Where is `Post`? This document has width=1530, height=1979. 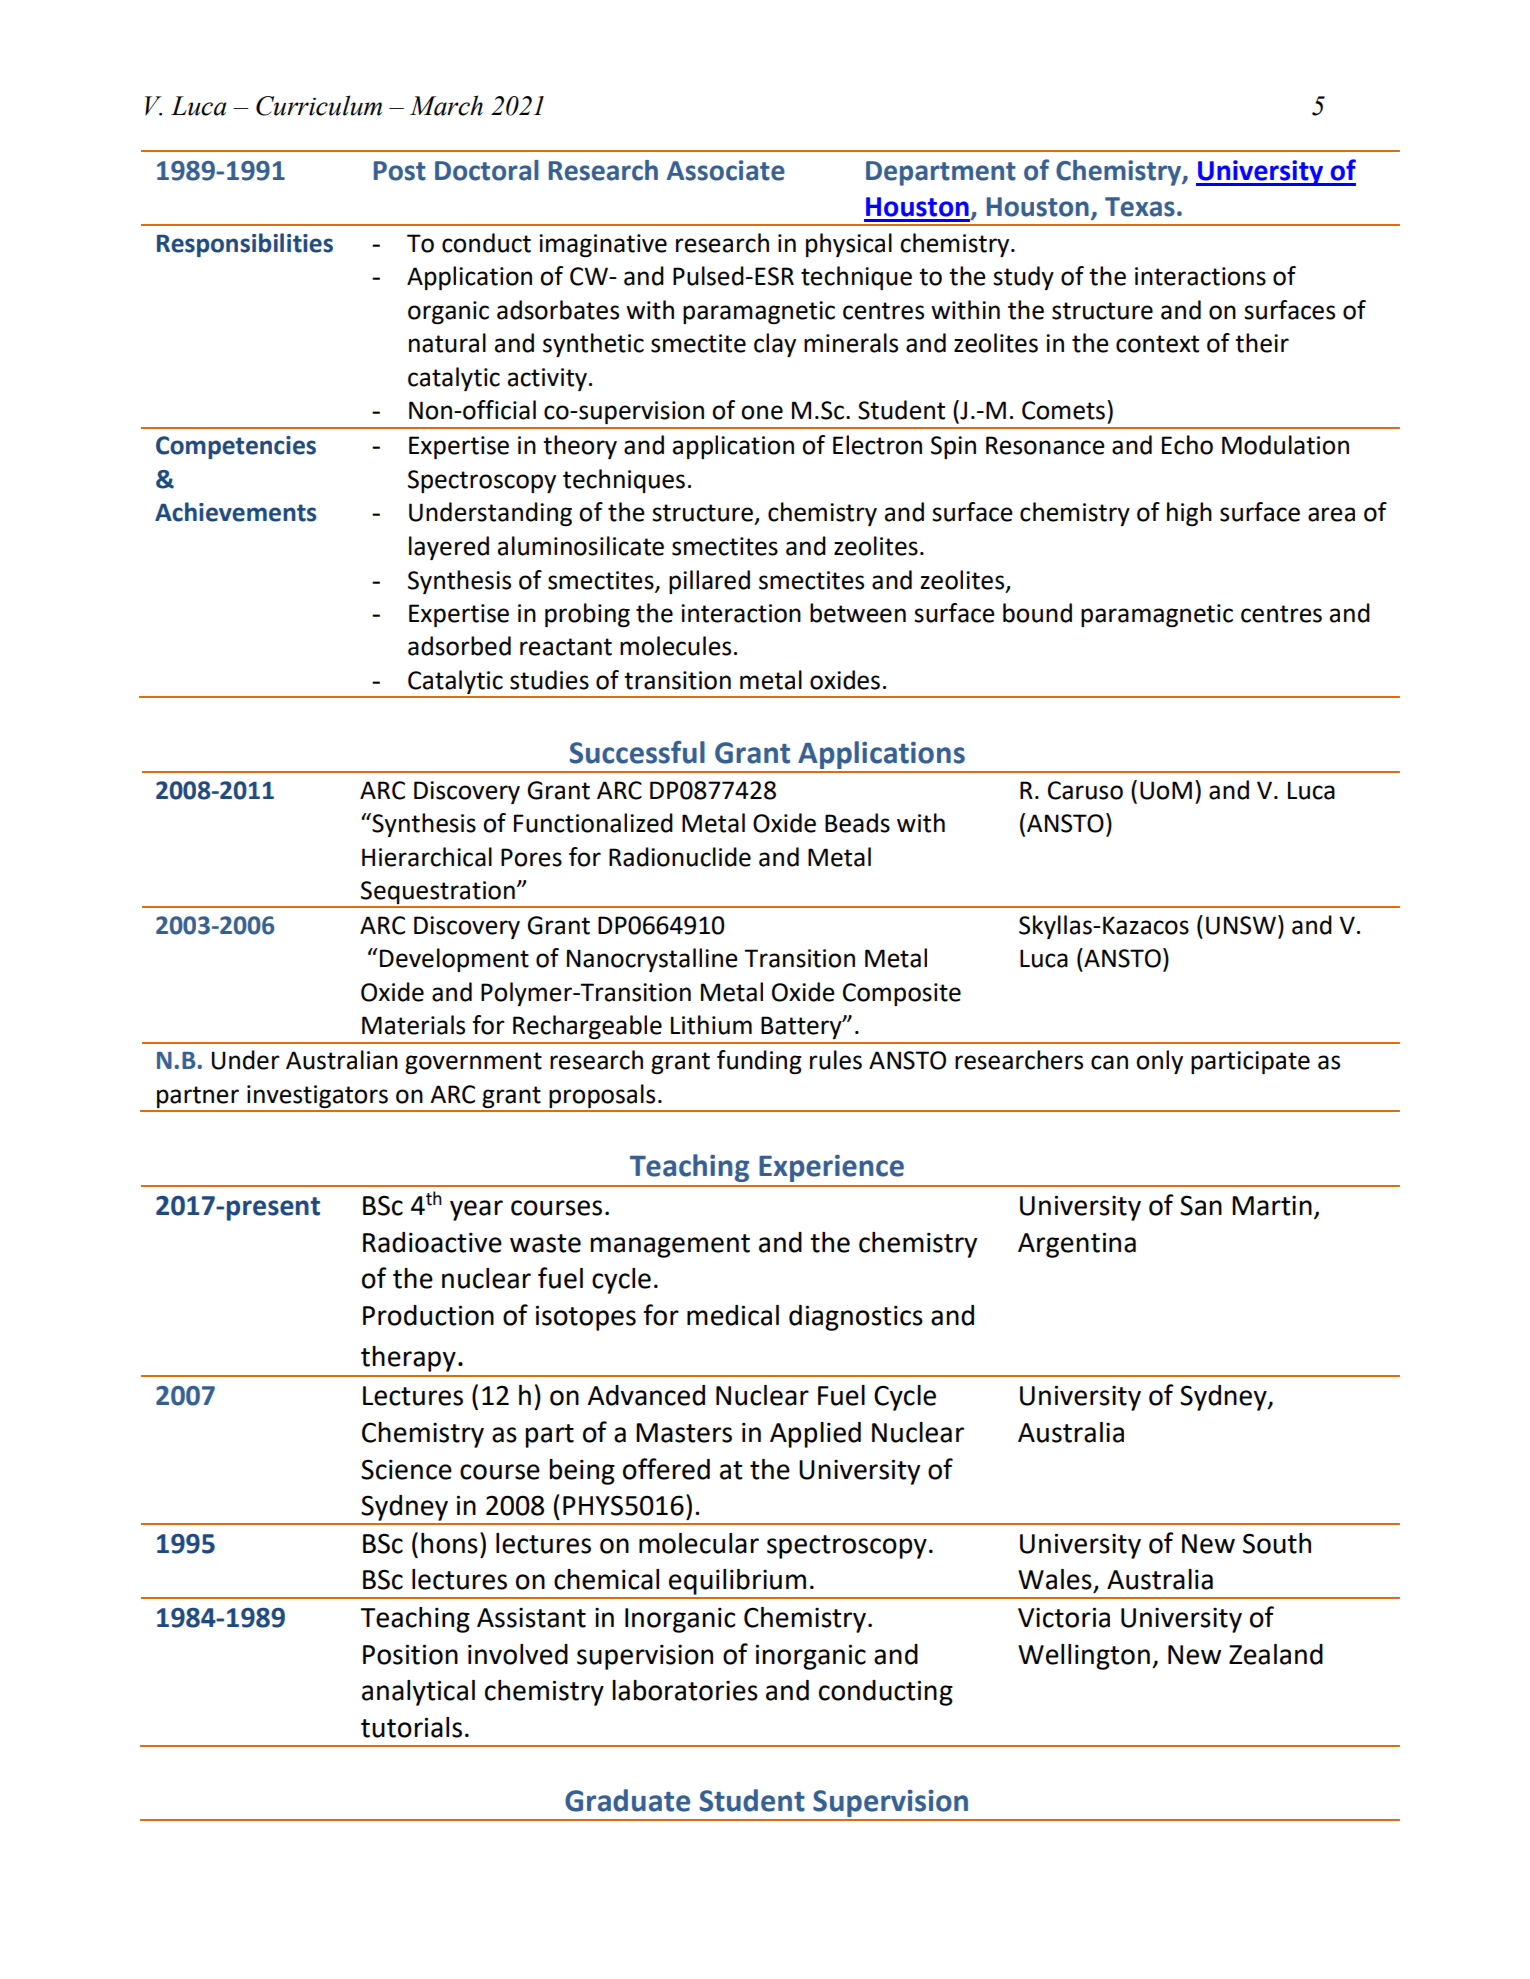 Post is located at coordinates (400, 171).
